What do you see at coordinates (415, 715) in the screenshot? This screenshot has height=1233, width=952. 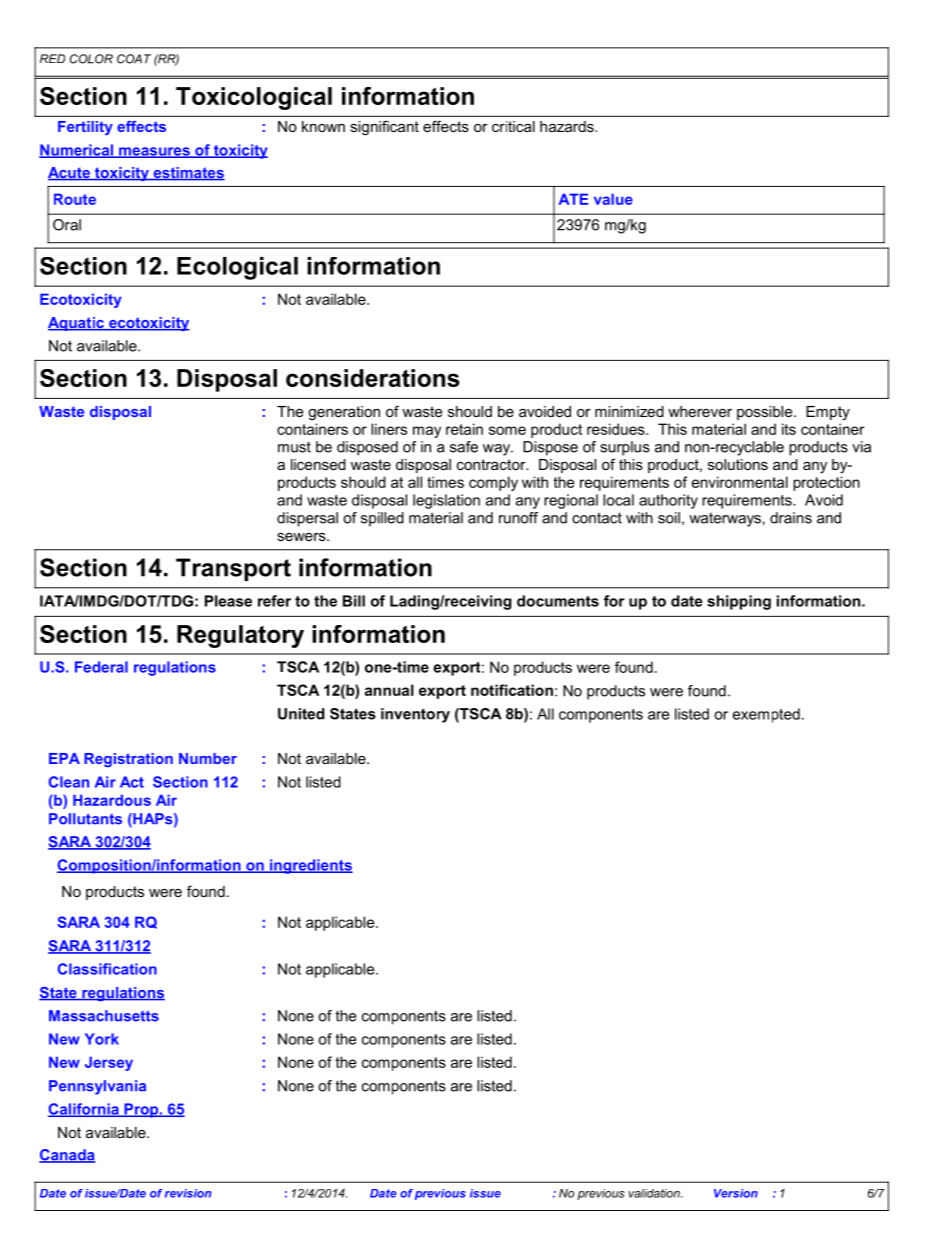 I see `inventory` at bounding box center [415, 715].
